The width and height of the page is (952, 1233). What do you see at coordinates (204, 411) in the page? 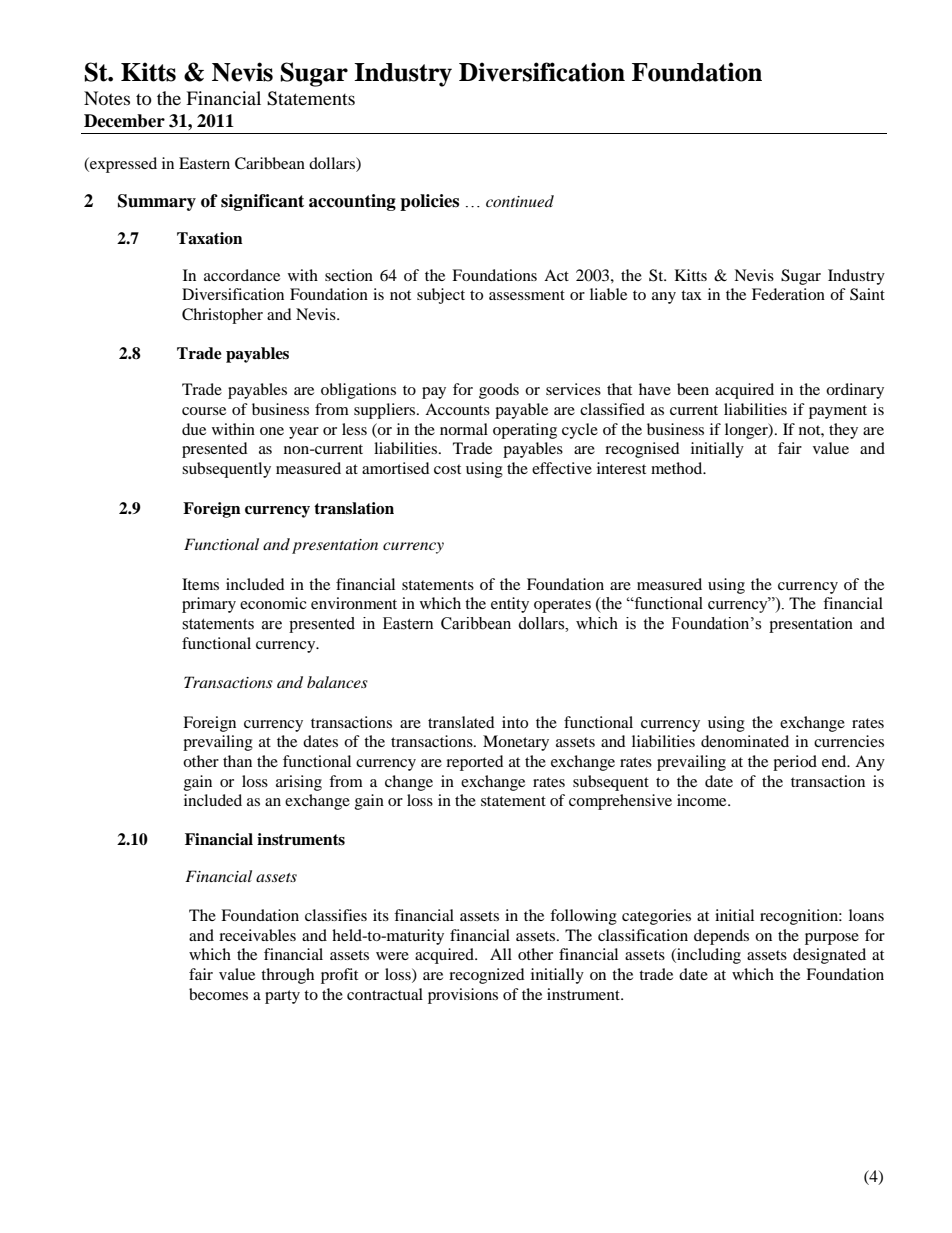
I see `course` at bounding box center [204, 411].
